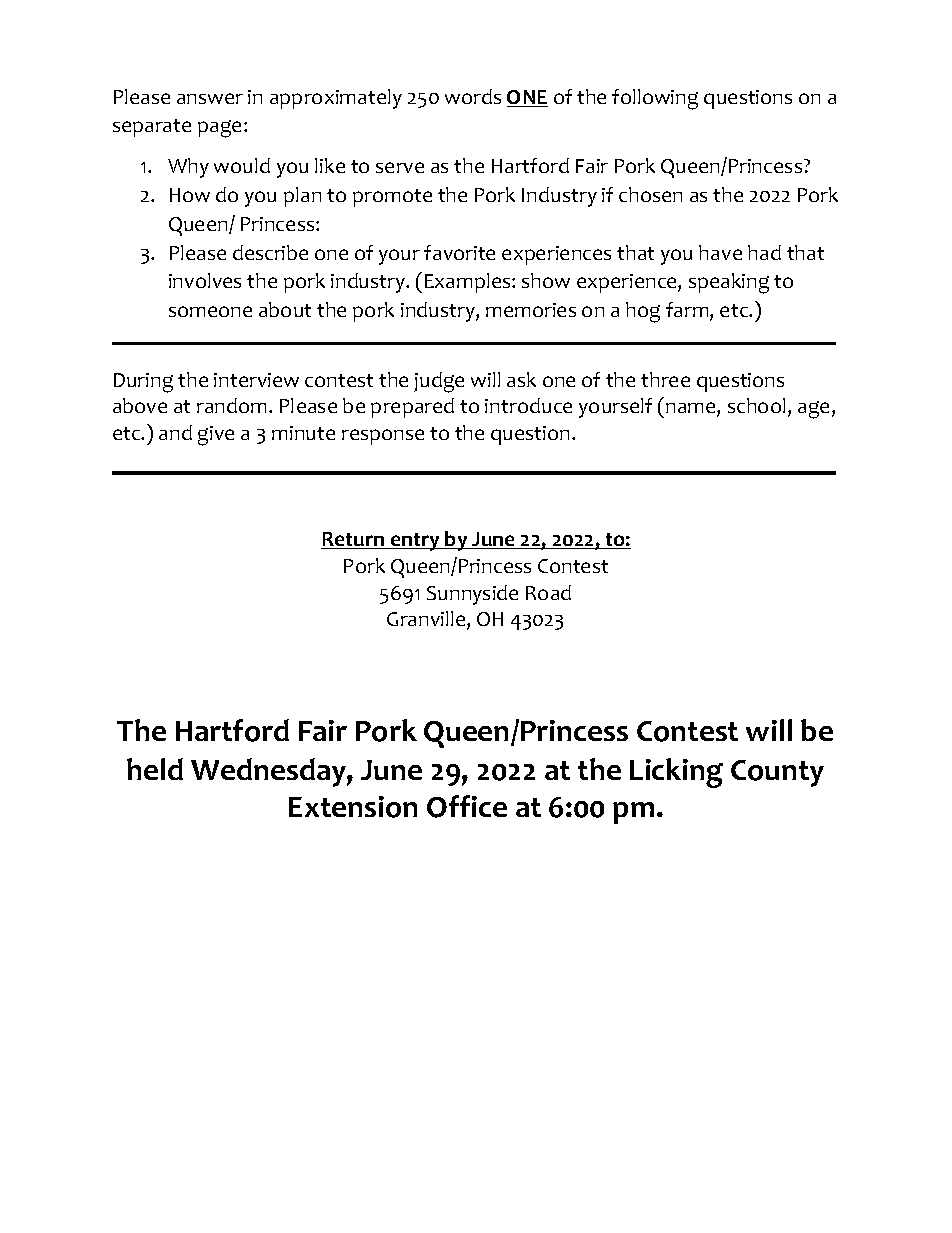  Describe the element at coordinates (756, 405) in the page. I see `school` at that location.
